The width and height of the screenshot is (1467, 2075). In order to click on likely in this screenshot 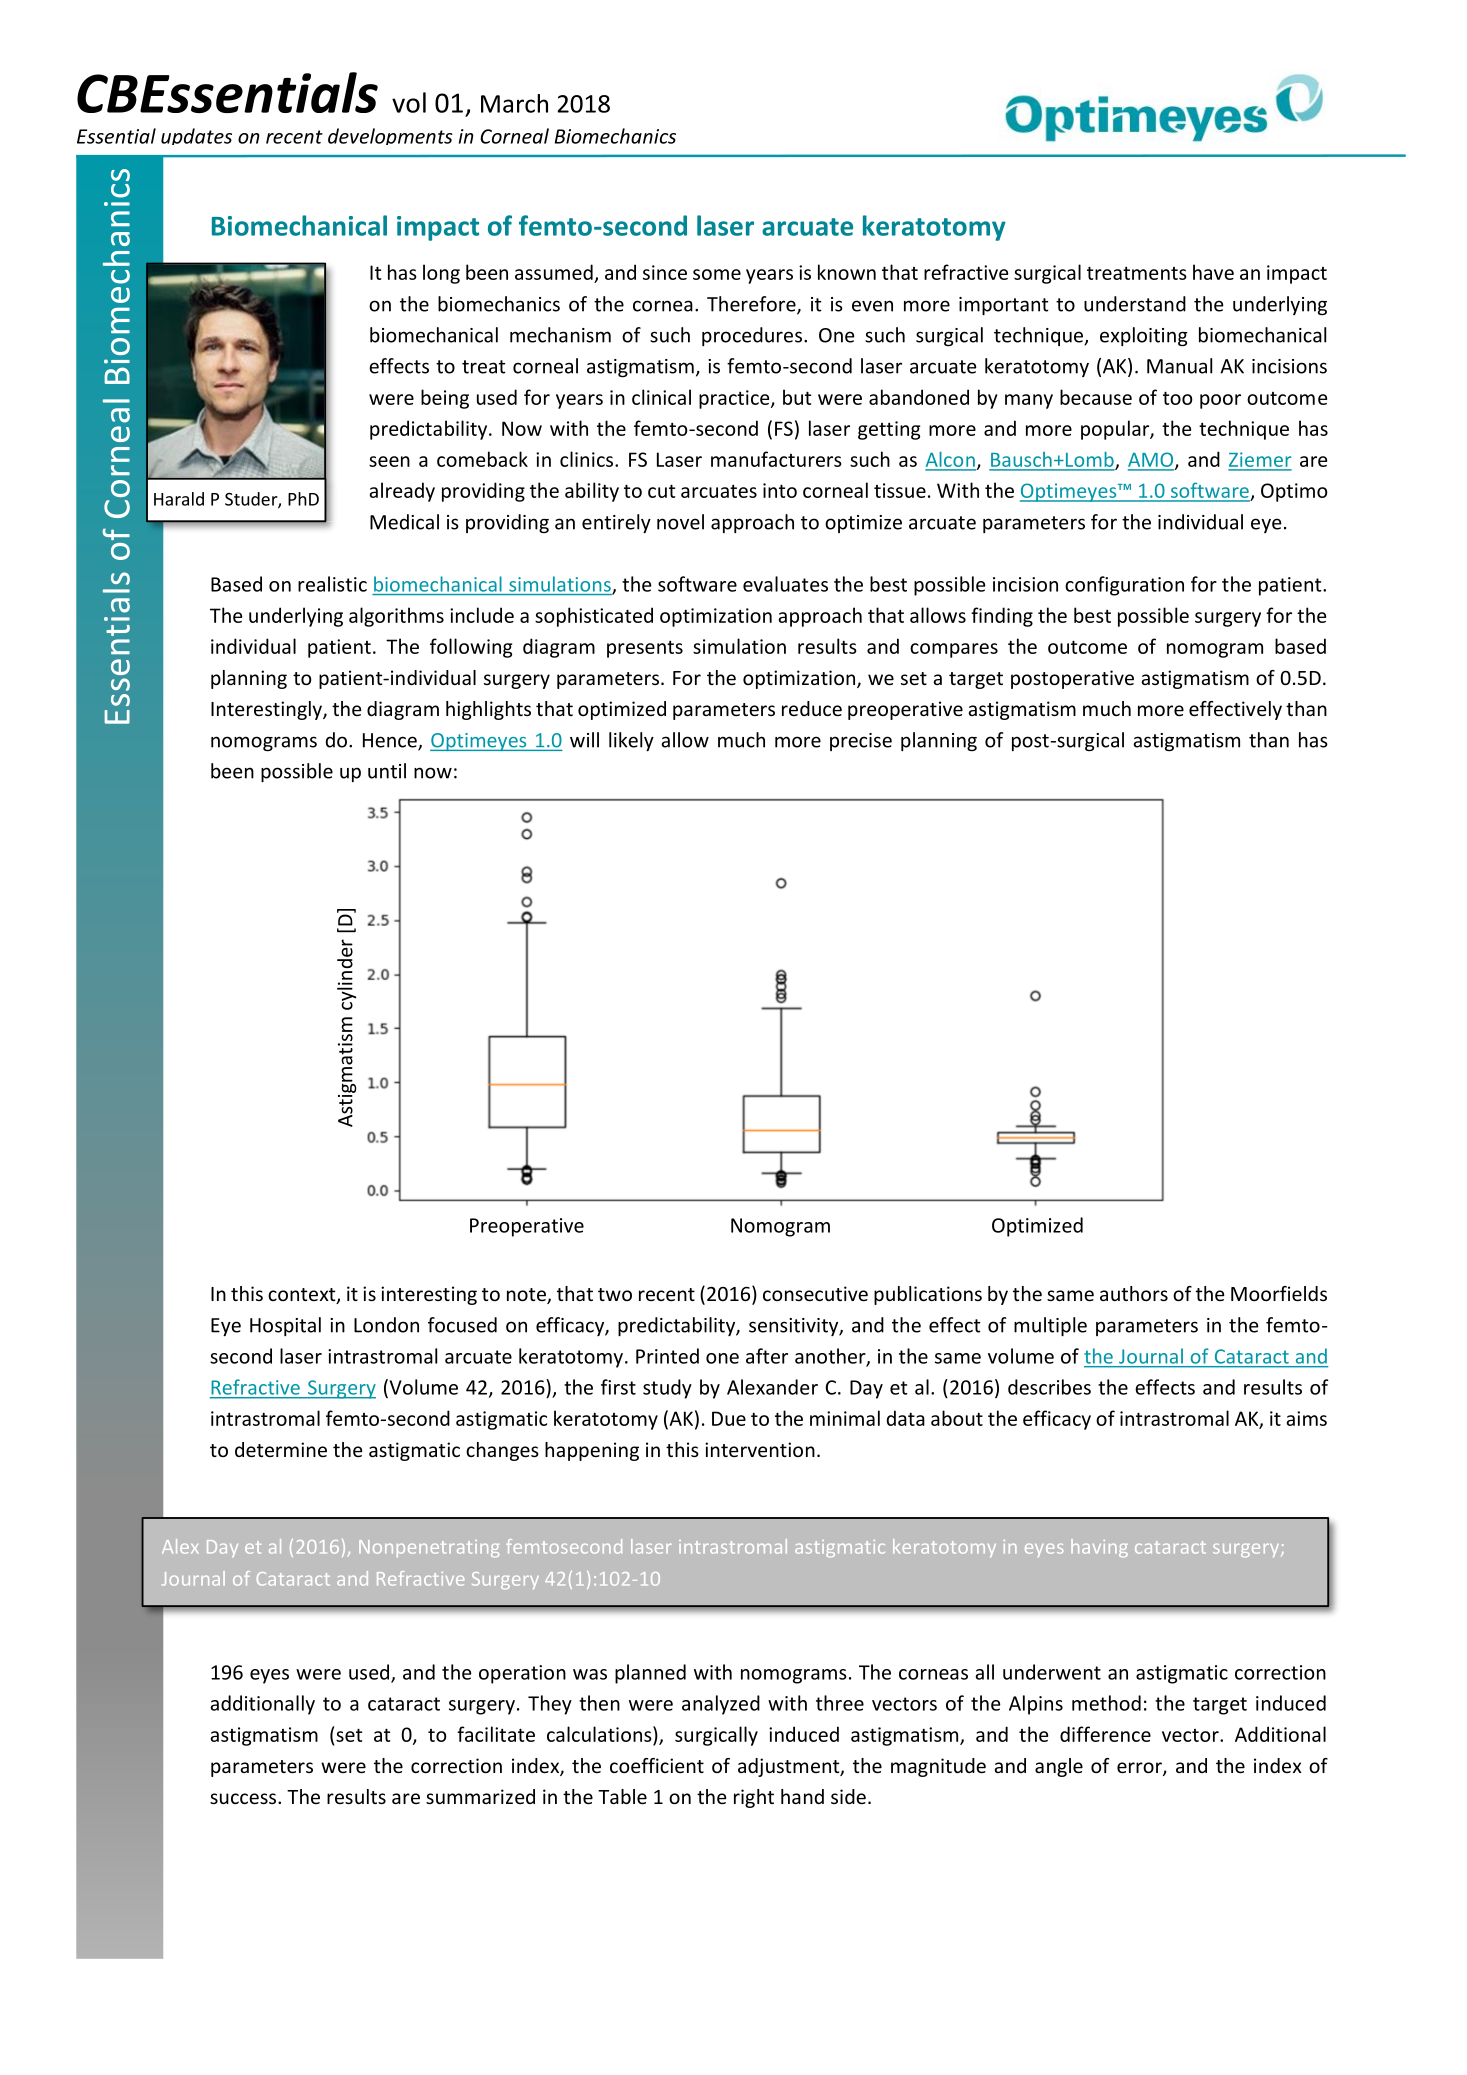, I will do `click(631, 741)`.
